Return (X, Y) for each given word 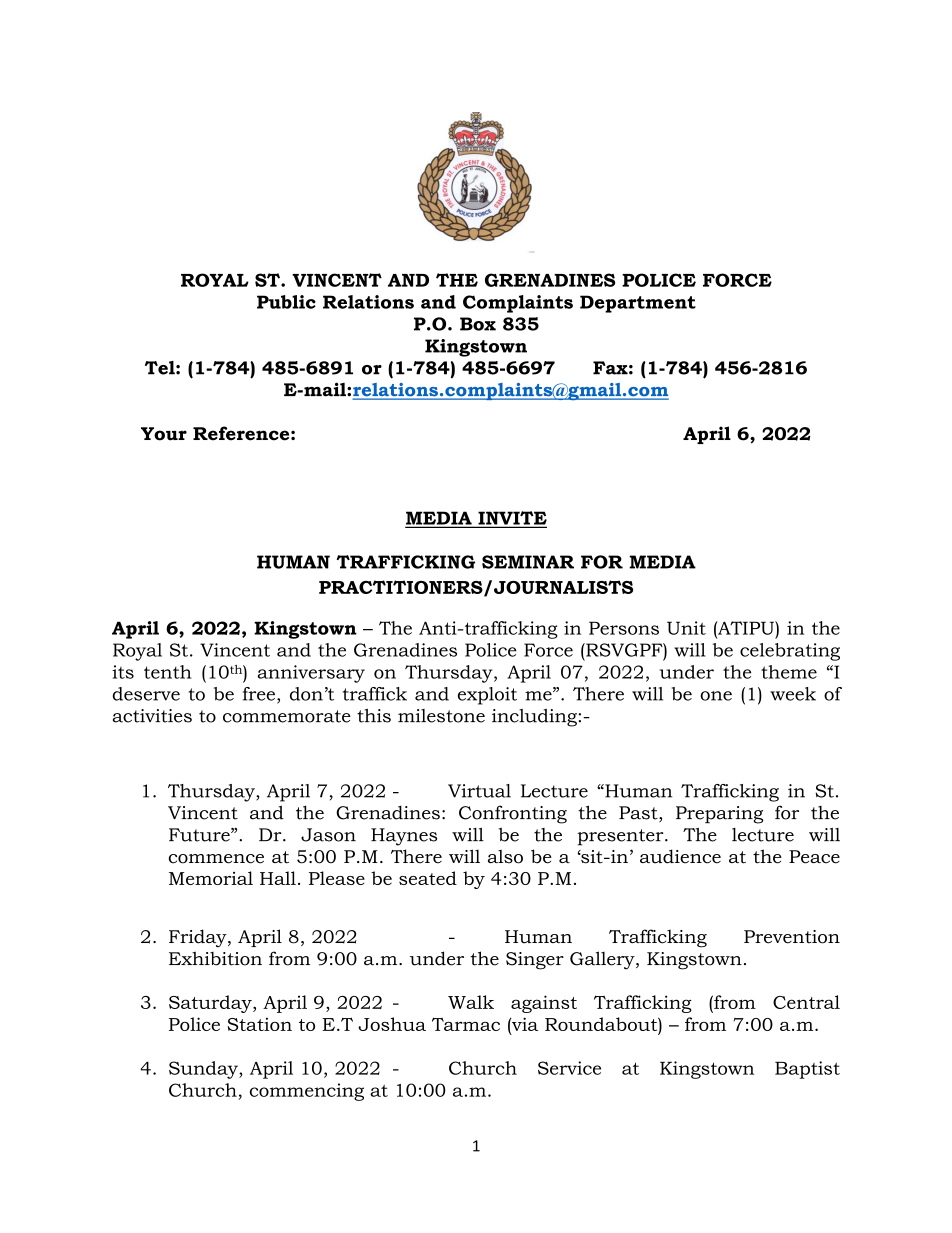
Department (638, 304)
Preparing (719, 815)
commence (216, 859)
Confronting (513, 814)
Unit (686, 628)
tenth (168, 672)
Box (478, 324)
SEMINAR (528, 562)
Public (286, 302)
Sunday (204, 1070)
